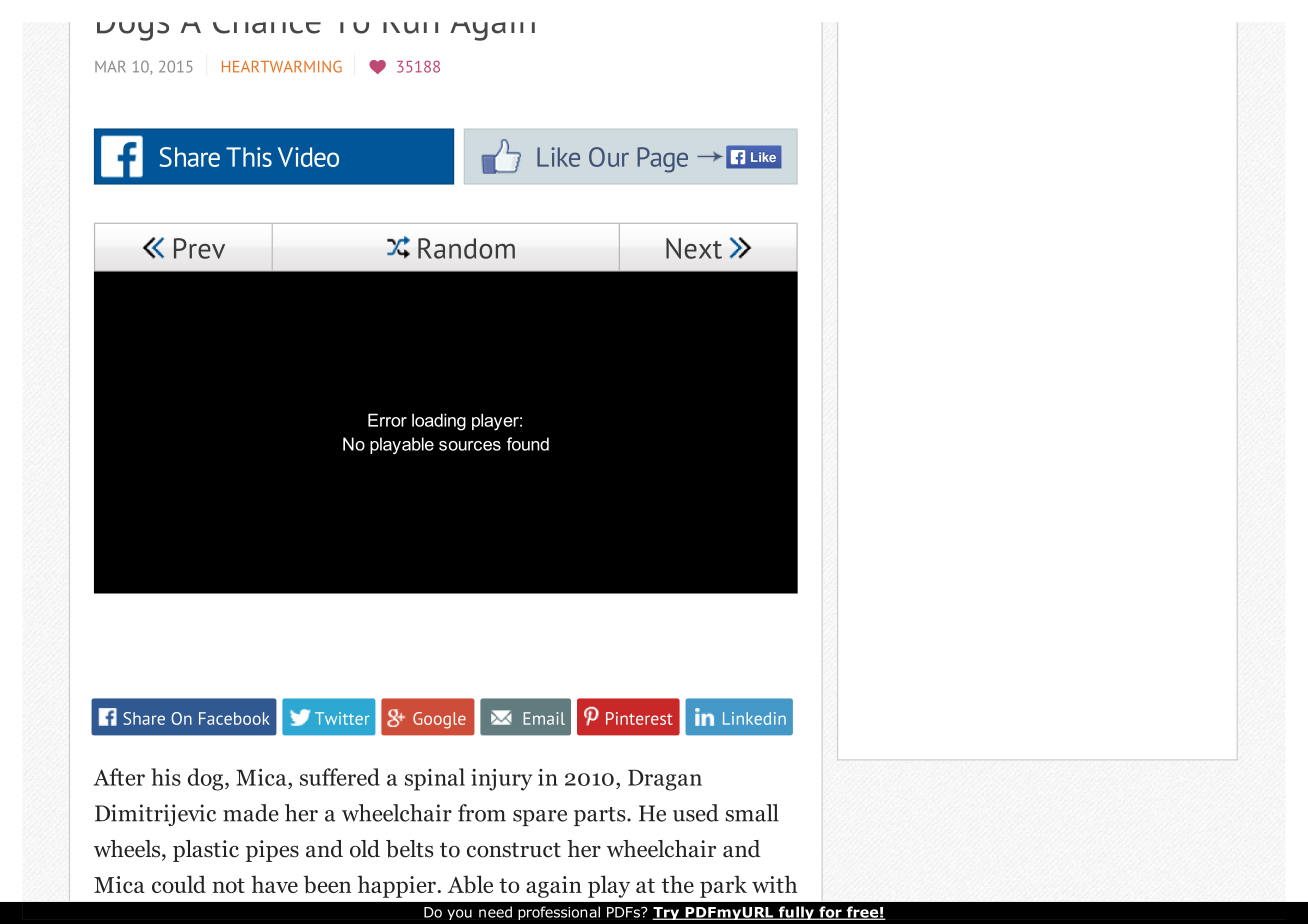  What do you see at coordinates (179, 884) in the screenshot?
I see `could` at bounding box center [179, 884].
